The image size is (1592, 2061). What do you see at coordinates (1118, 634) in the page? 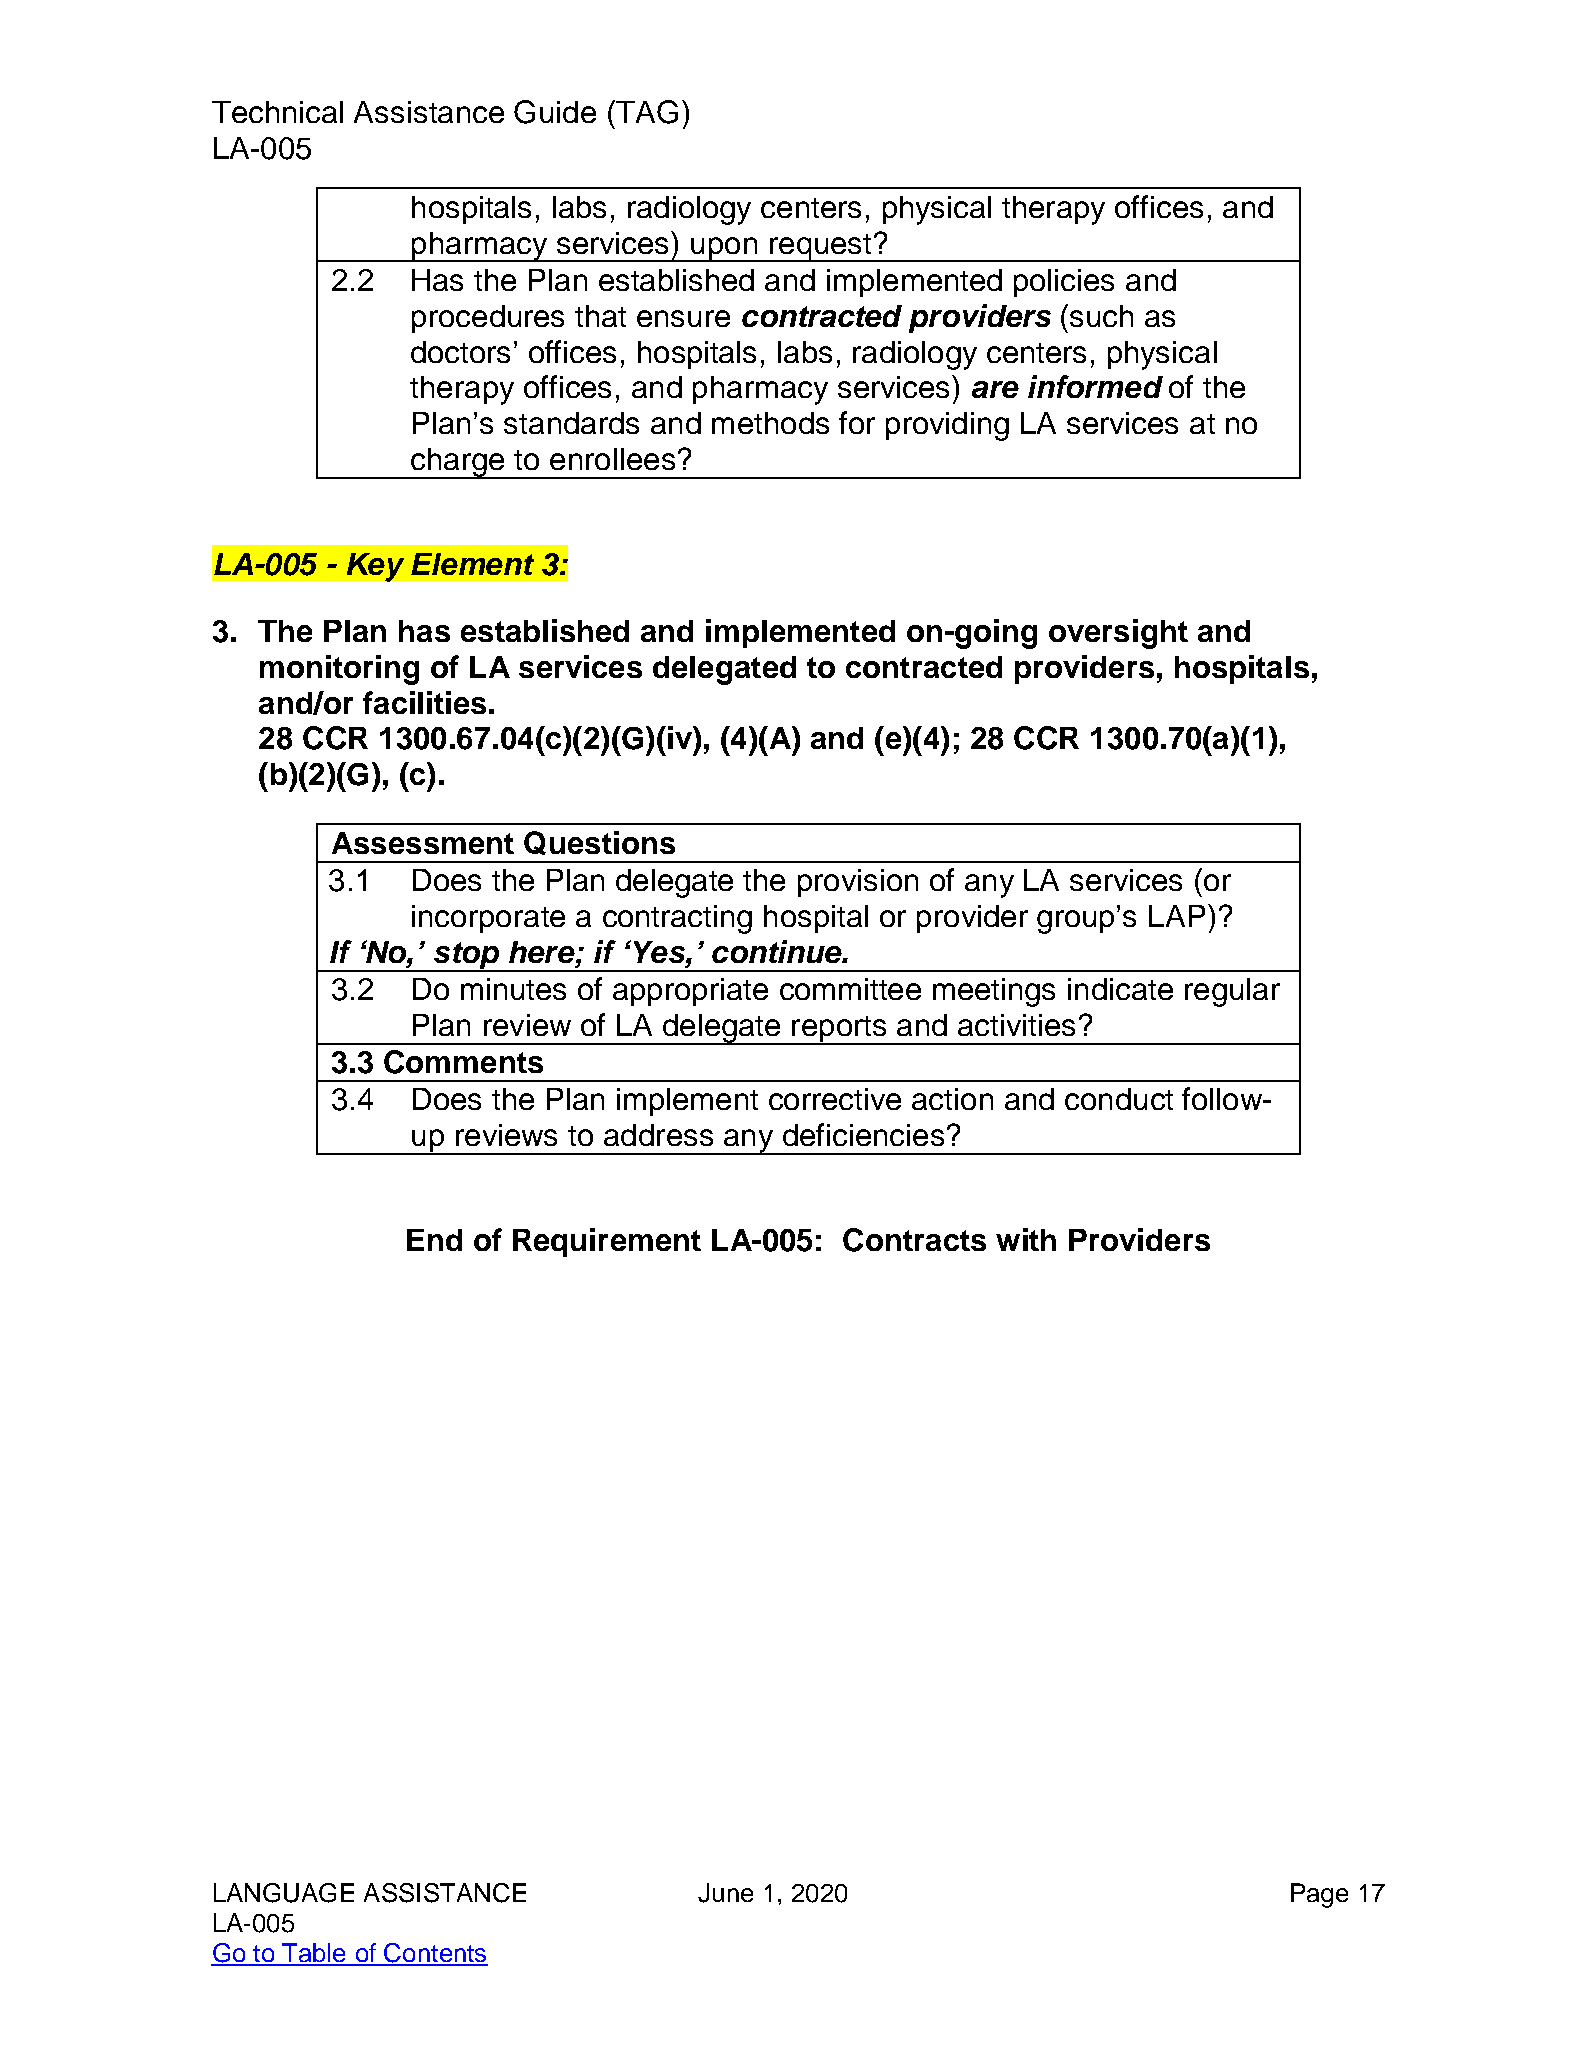
I see `oversight` at bounding box center [1118, 634].
